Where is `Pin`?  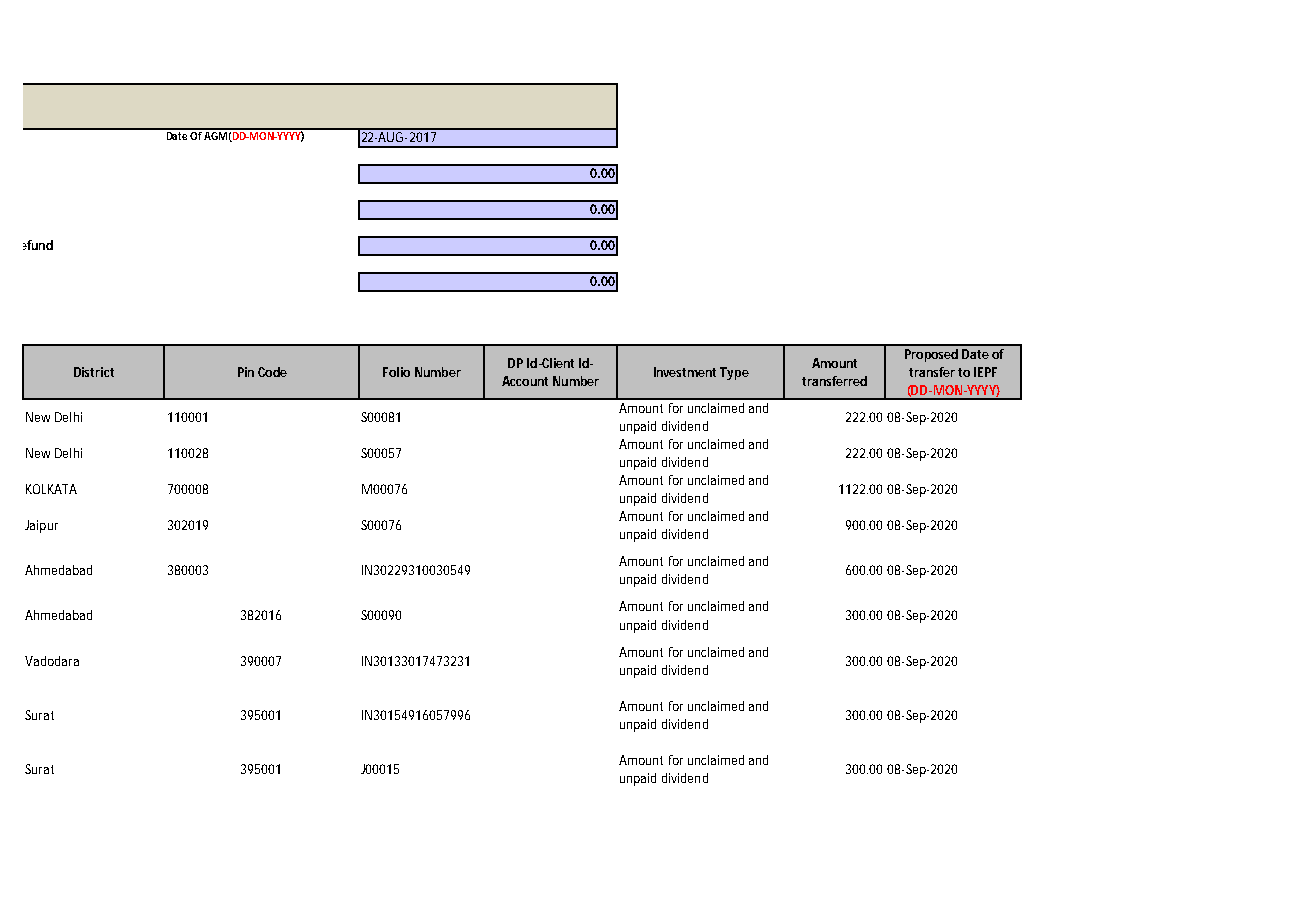
Pin is located at coordinates (246, 372).
